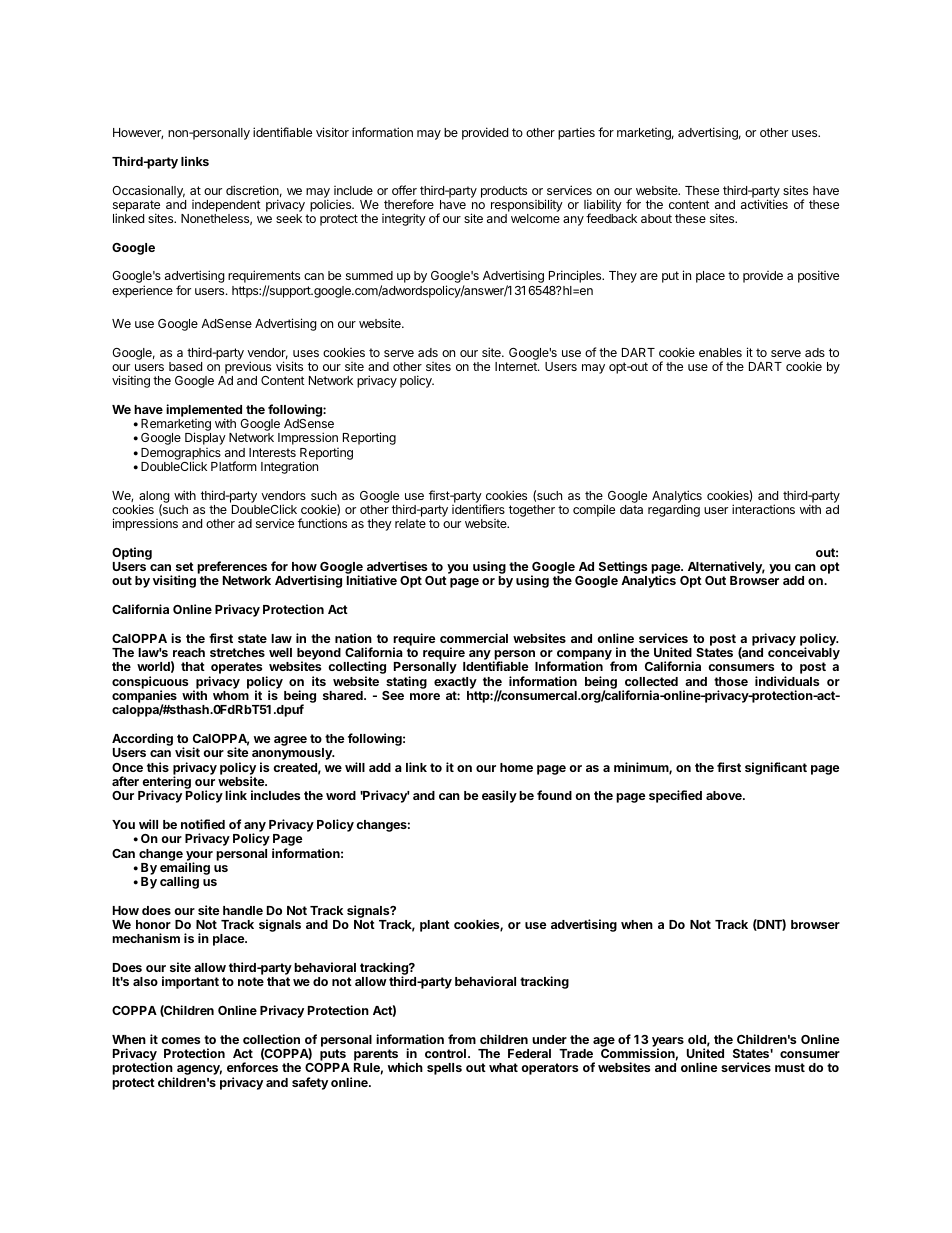 This screenshot has width=952, height=1233. Describe the element at coordinates (731, 681) in the screenshot. I see `those` at that location.
